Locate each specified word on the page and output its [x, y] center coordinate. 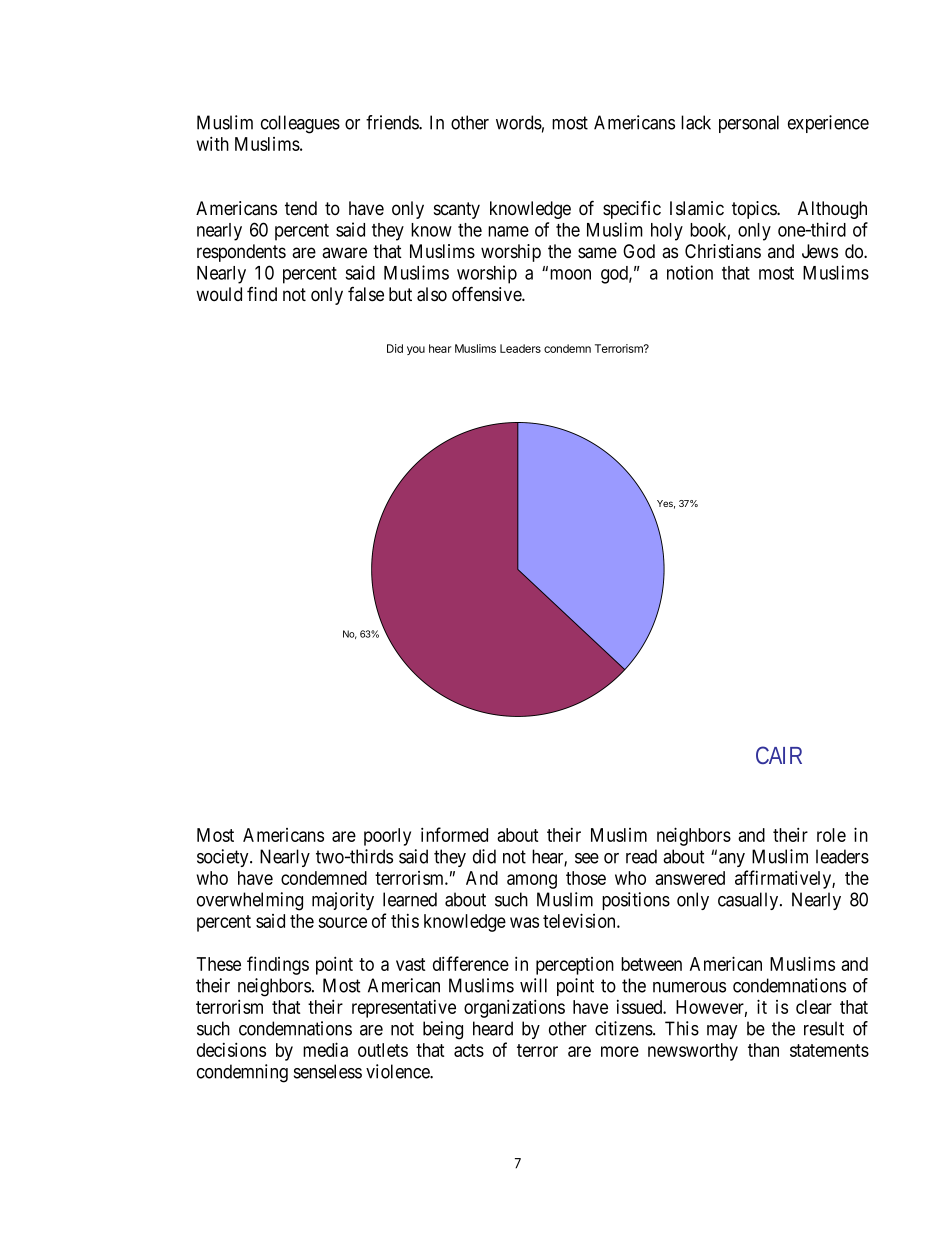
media [325, 1049]
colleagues [300, 124]
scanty [457, 210]
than [763, 1050]
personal [749, 124]
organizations [514, 1008]
